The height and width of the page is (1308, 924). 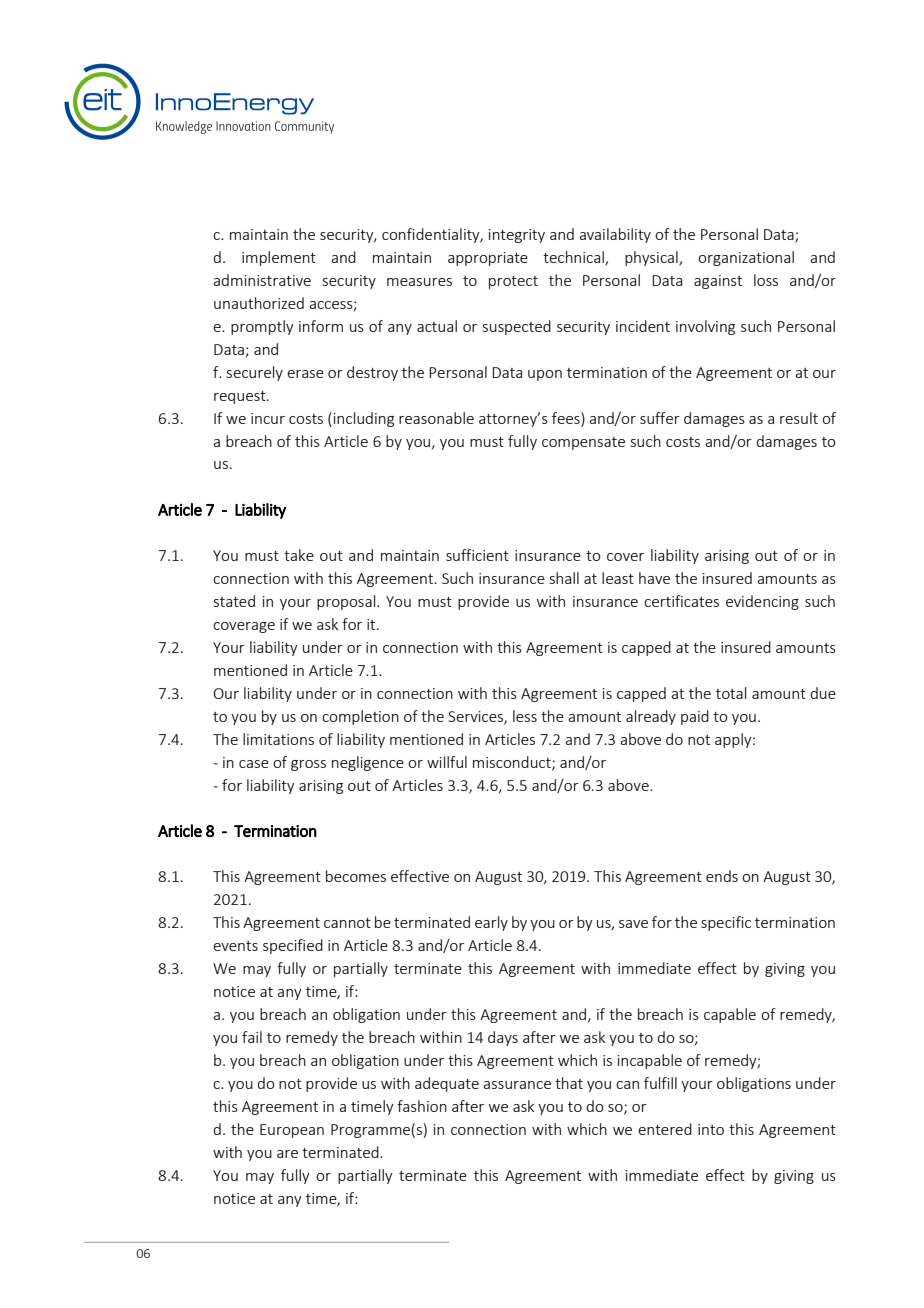 What do you see at coordinates (517, 1085) in the page?
I see `assurance` at bounding box center [517, 1085].
